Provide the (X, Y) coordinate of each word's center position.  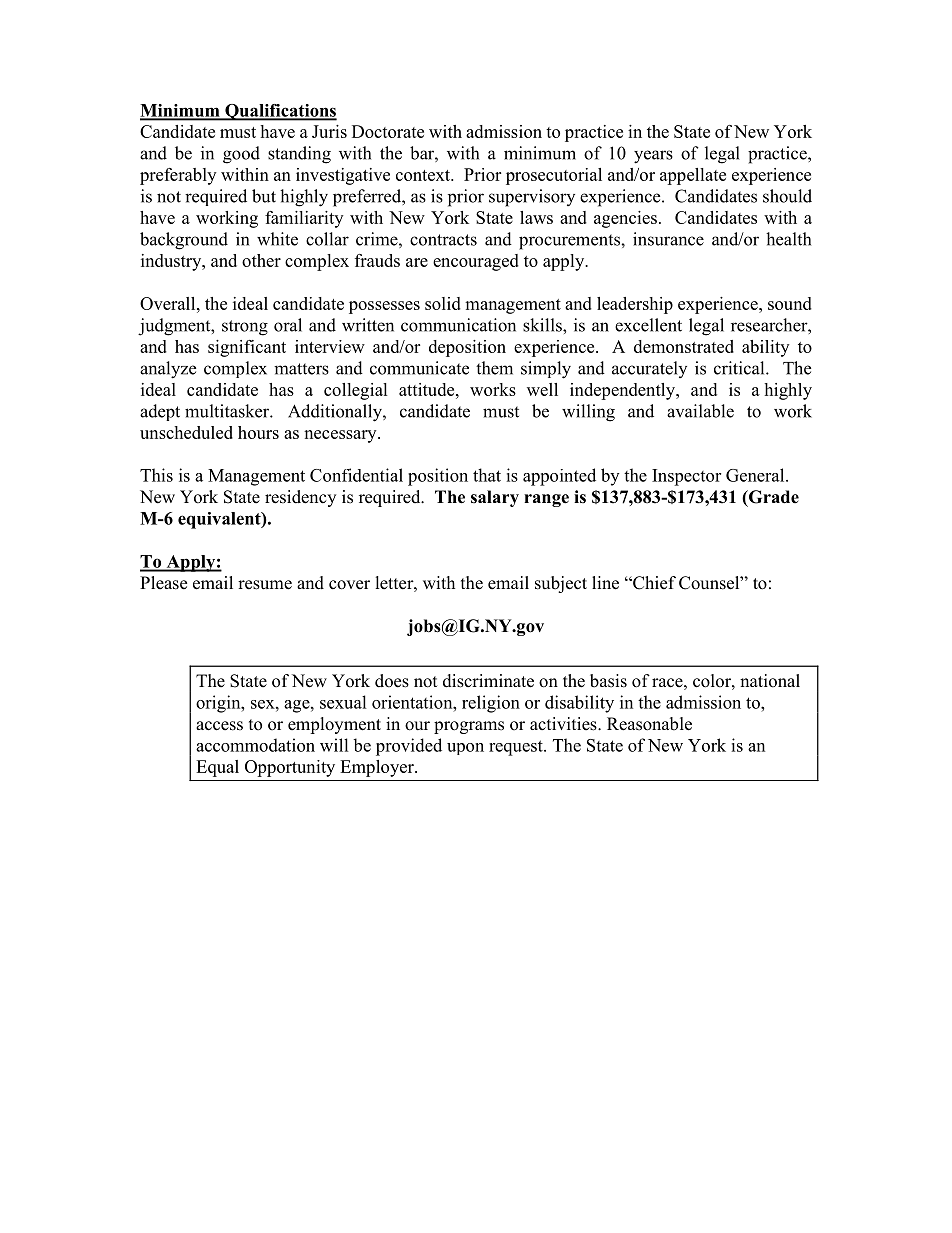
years (653, 157)
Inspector (686, 477)
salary (495, 498)
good (241, 155)
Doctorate (388, 131)
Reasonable (649, 724)
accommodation (255, 745)
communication (458, 325)
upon (465, 749)
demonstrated (684, 346)
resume (265, 585)
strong (245, 328)
